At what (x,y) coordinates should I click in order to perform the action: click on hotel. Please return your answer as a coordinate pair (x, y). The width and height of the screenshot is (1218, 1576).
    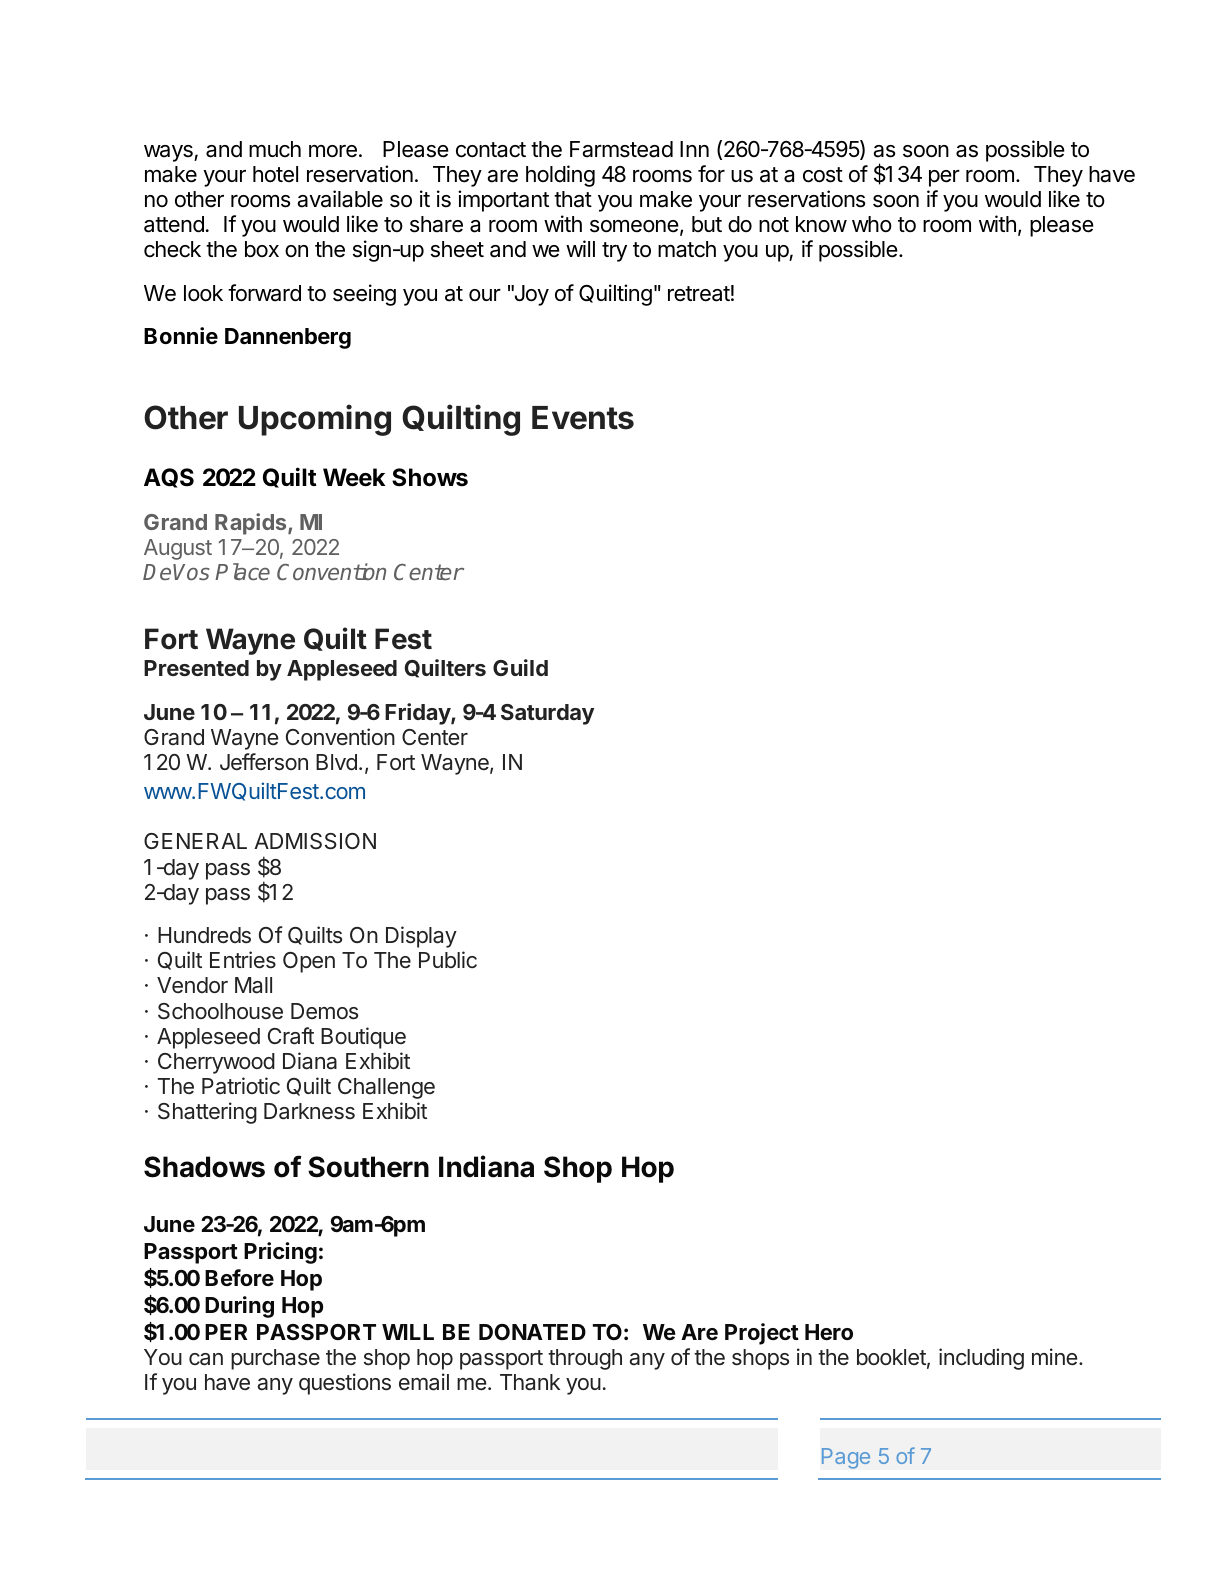
    Looking at the image, I should click on (275, 174).
